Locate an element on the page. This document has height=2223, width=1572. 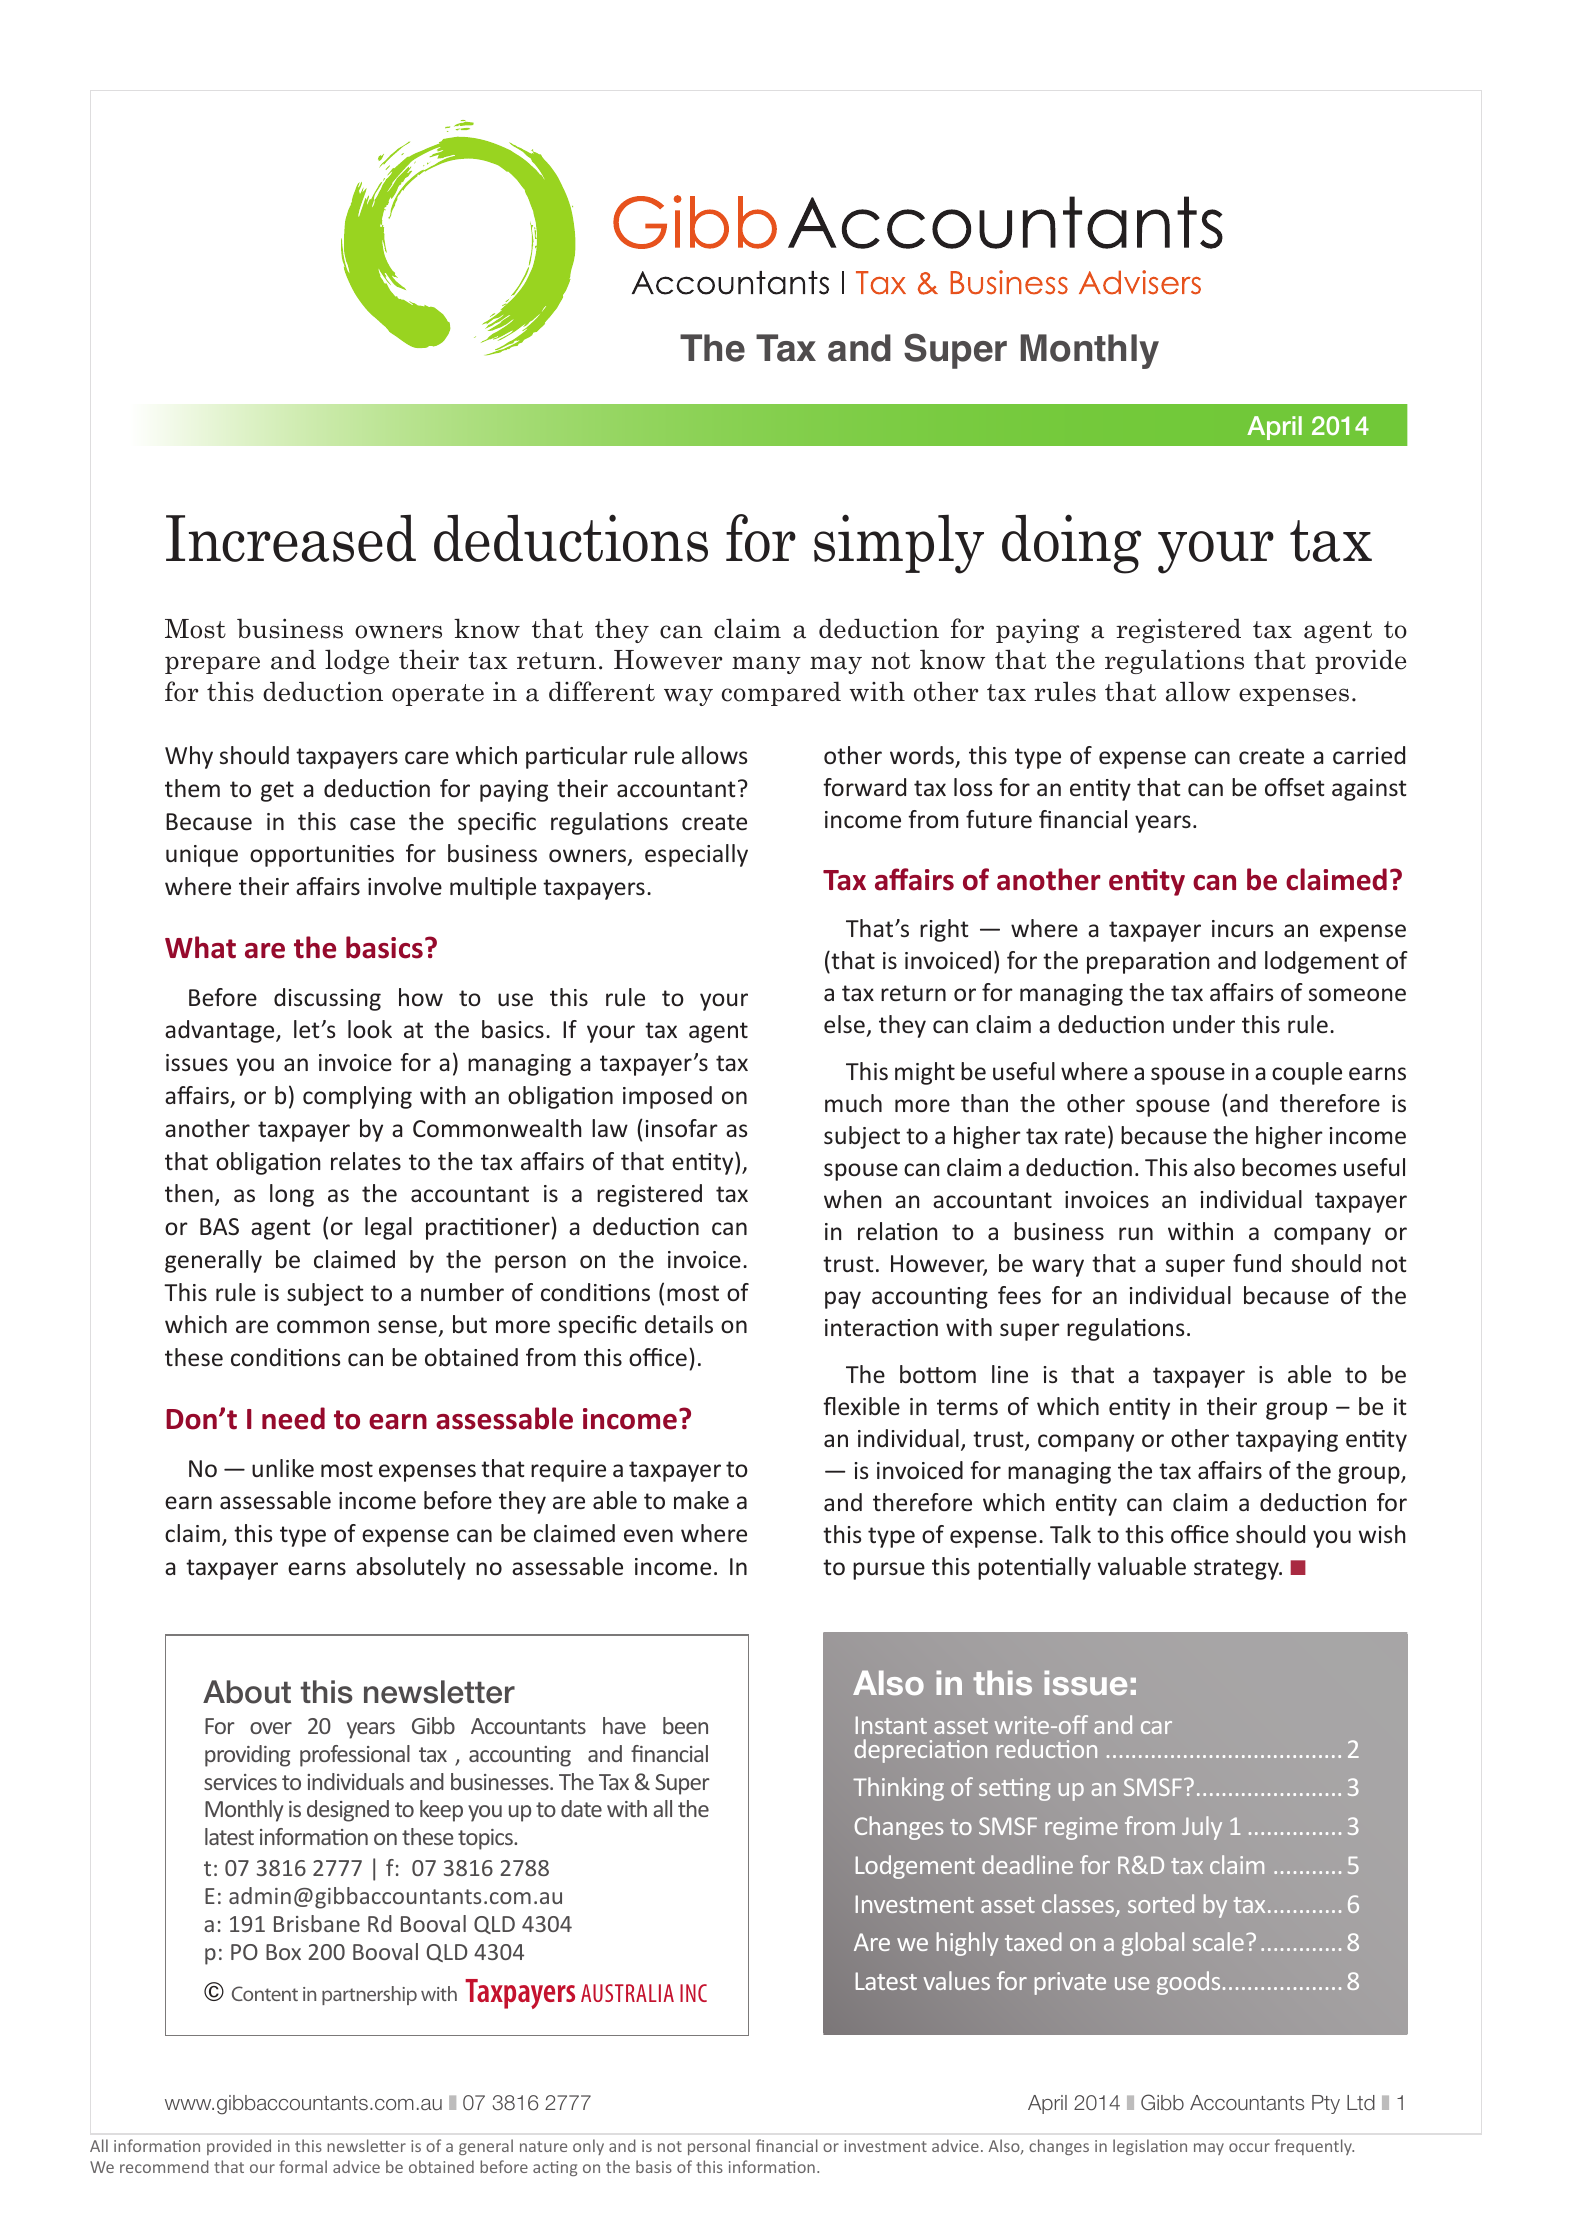
occur is located at coordinates (1249, 2147).
